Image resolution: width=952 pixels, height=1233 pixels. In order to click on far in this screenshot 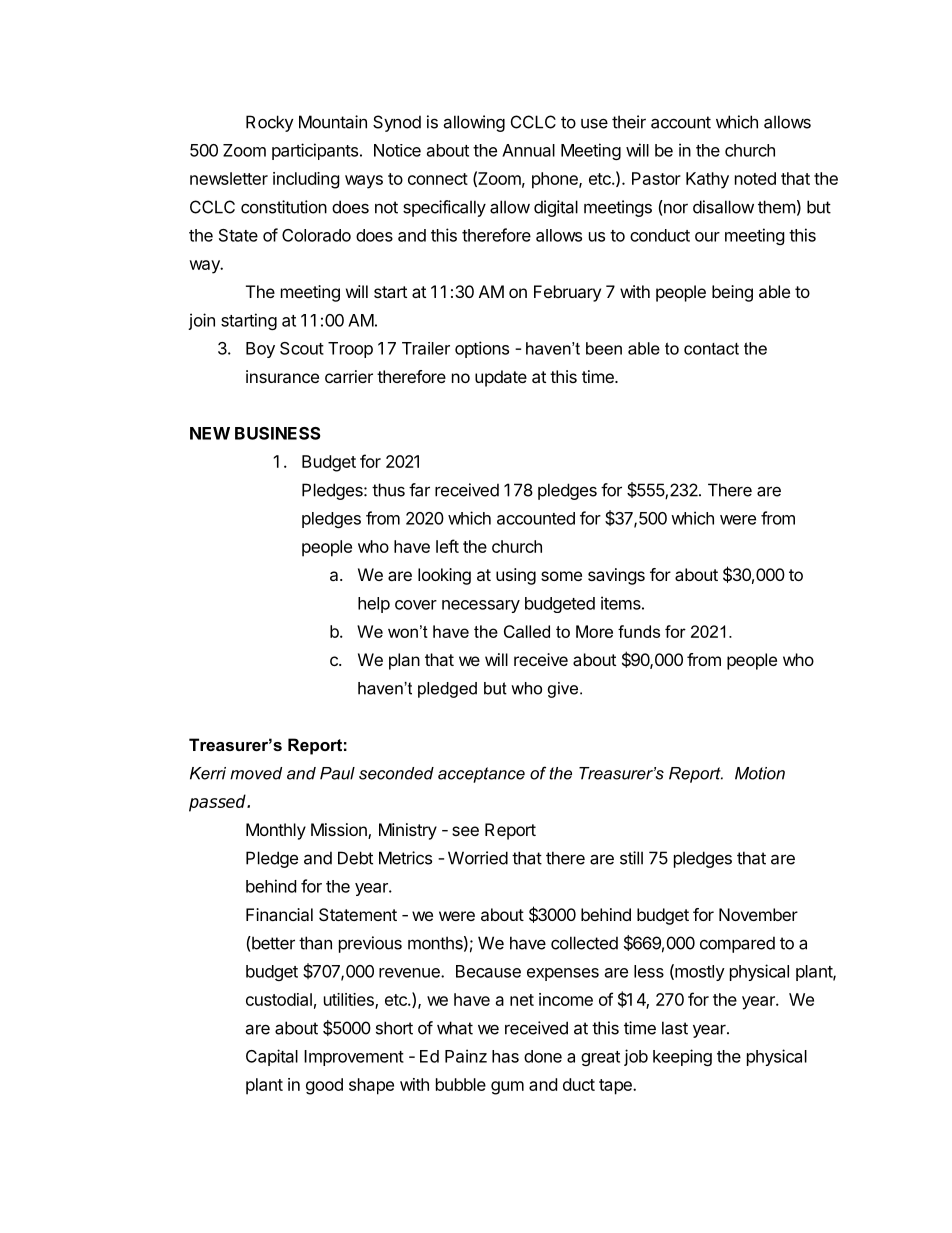, I will do `click(419, 490)`.
